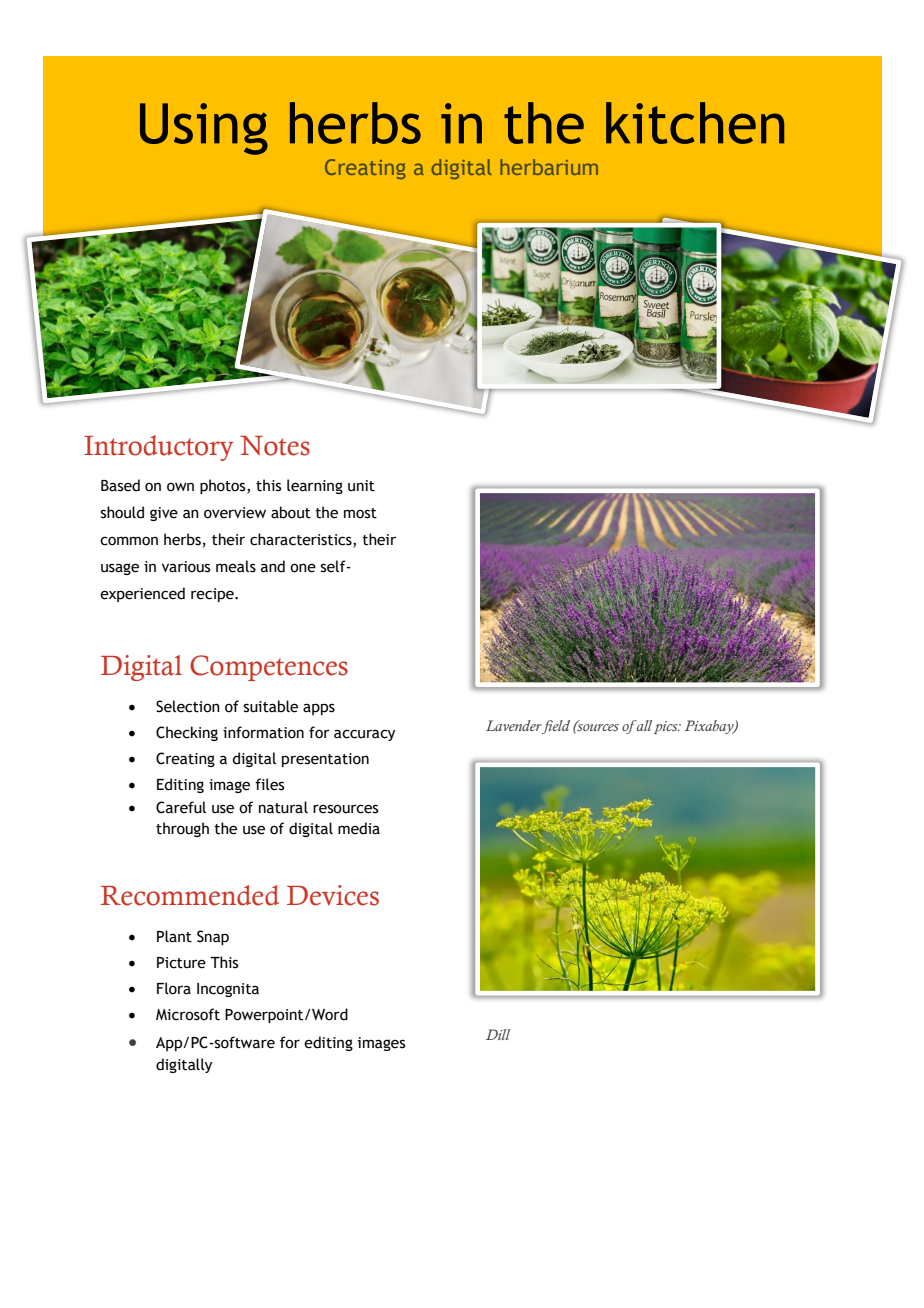  What do you see at coordinates (549, 167) in the screenshot?
I see `herbarium` at bounding box center [549, 167].
